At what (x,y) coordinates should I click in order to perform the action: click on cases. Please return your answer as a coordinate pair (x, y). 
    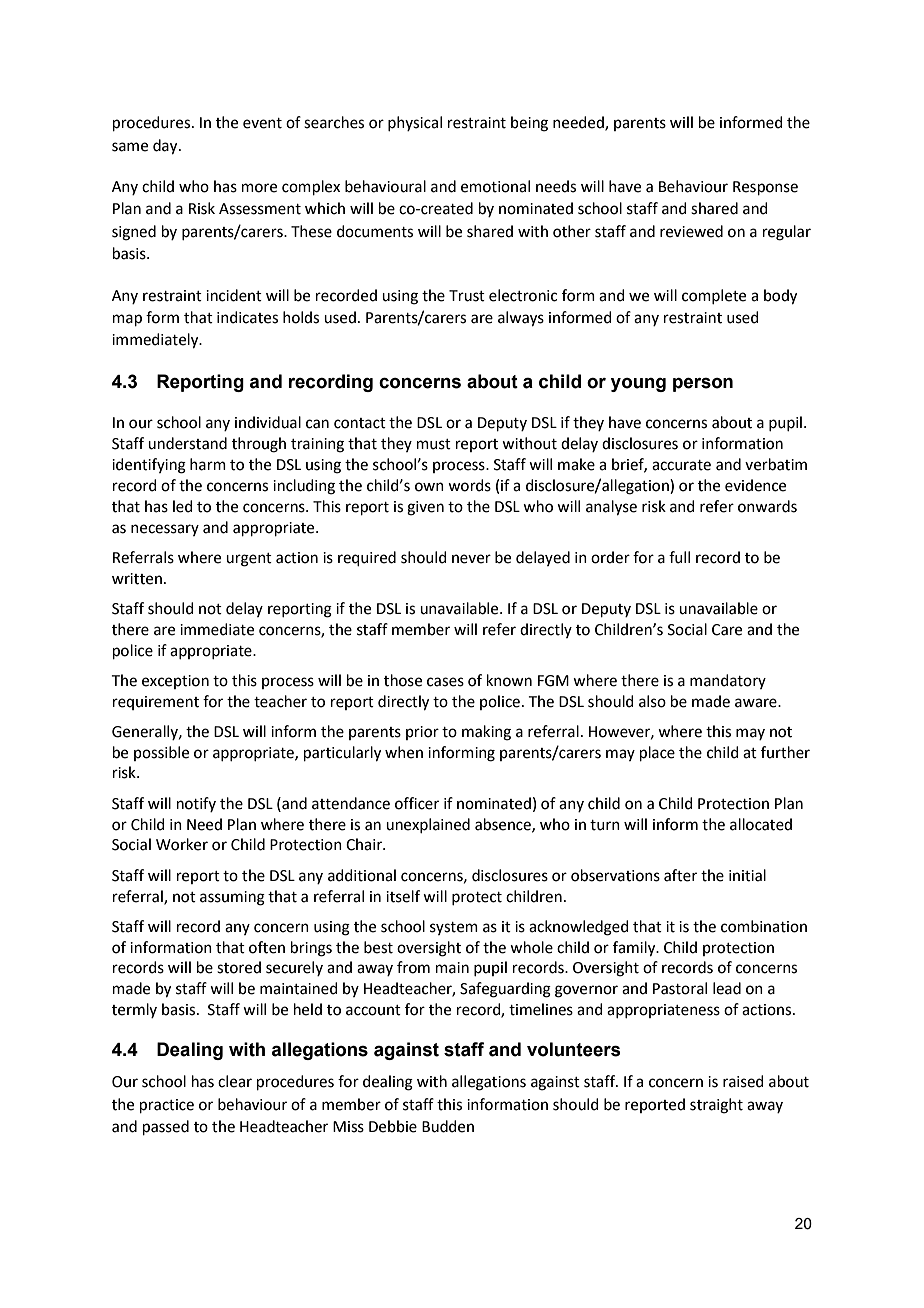
    Looking at the image, I should click on (445, 682).
